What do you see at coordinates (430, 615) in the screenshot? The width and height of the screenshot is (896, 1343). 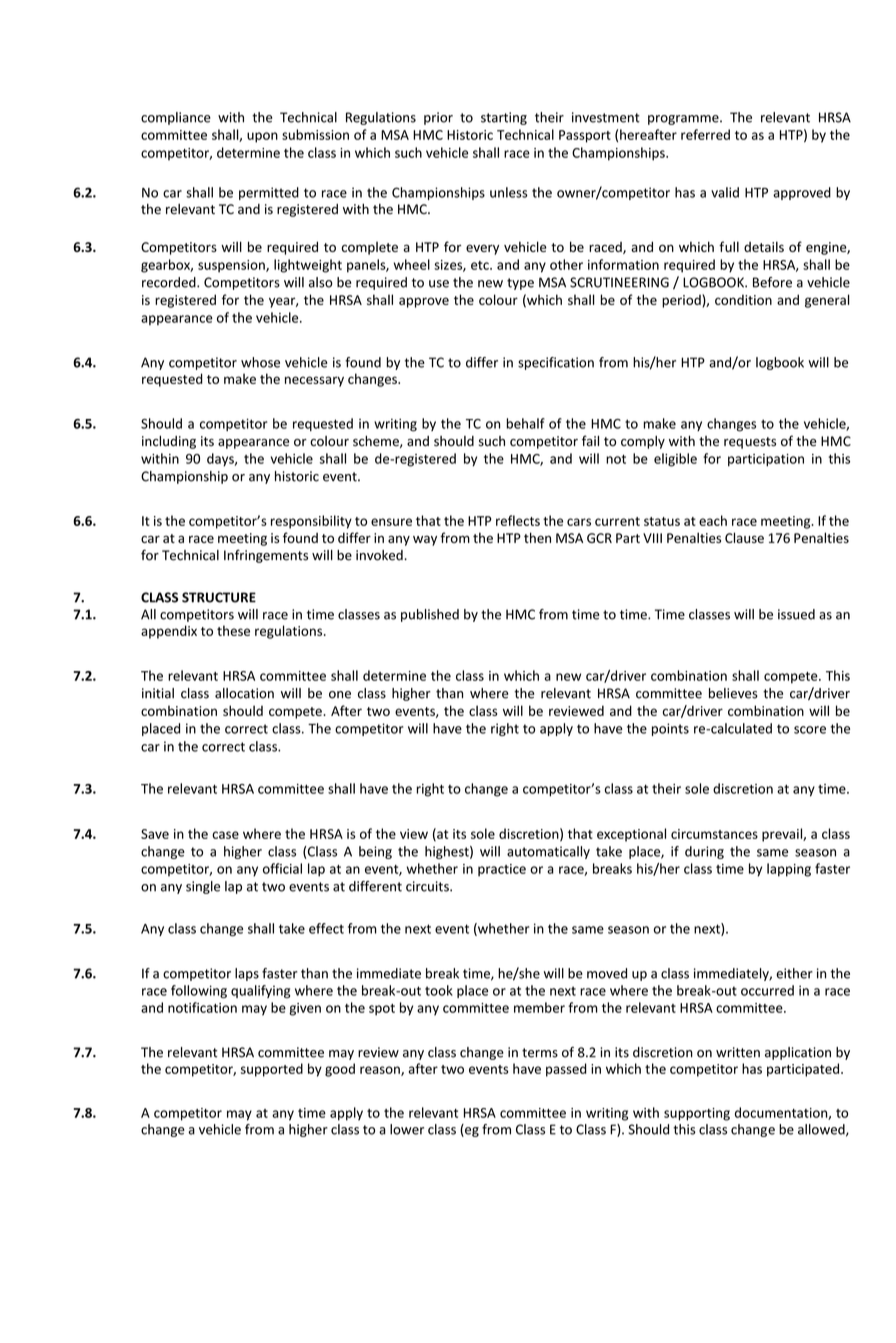 I see `published` at bounding box center [430, 615].
